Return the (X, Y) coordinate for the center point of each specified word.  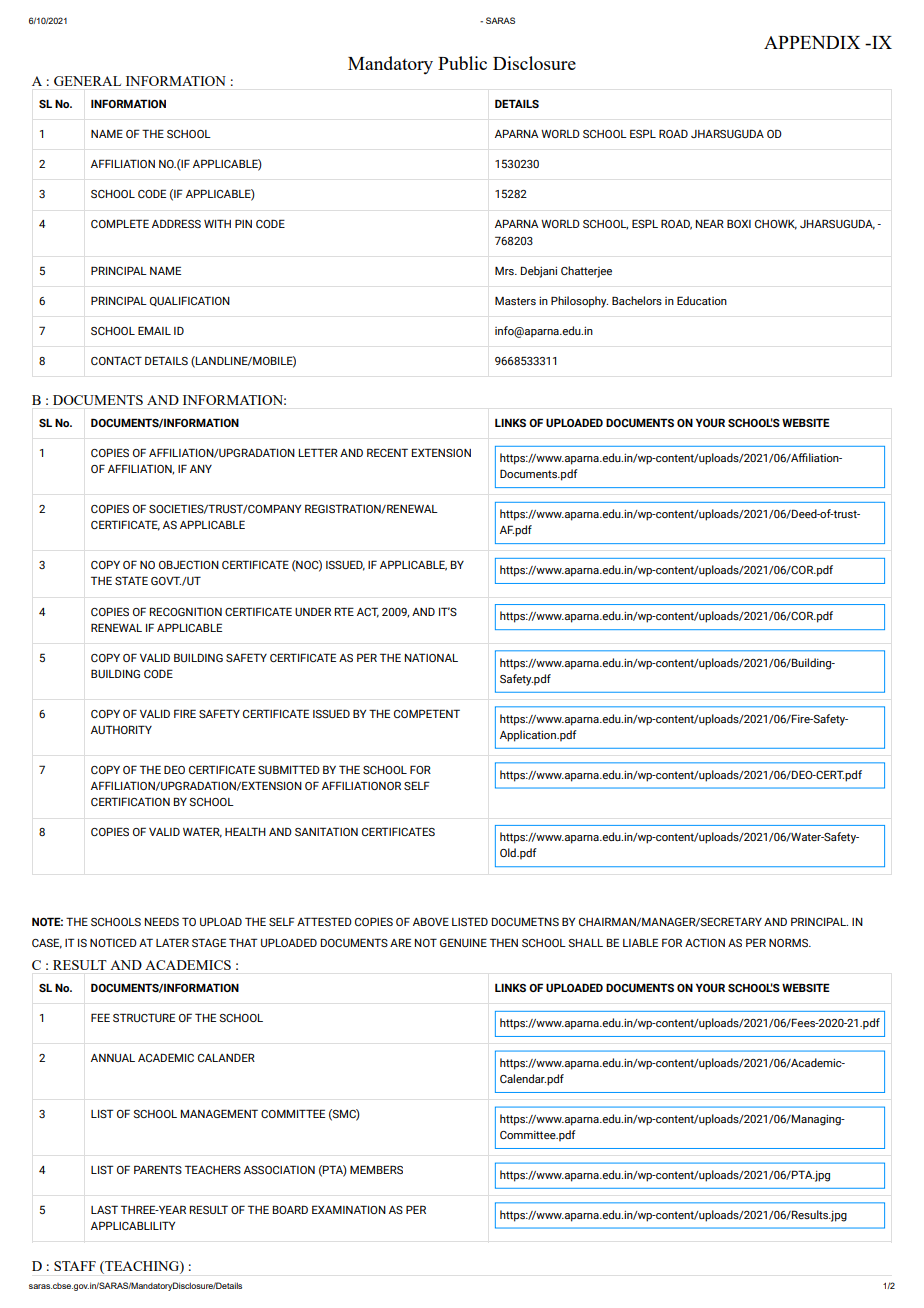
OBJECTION (189, 564)
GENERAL (87, 81)
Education (702, 300)
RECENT (387, 452)
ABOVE (431, 921)
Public (462, 63)
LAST (104, 1209)
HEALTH (245, 831)
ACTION (705, 942)
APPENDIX (812, 42)
